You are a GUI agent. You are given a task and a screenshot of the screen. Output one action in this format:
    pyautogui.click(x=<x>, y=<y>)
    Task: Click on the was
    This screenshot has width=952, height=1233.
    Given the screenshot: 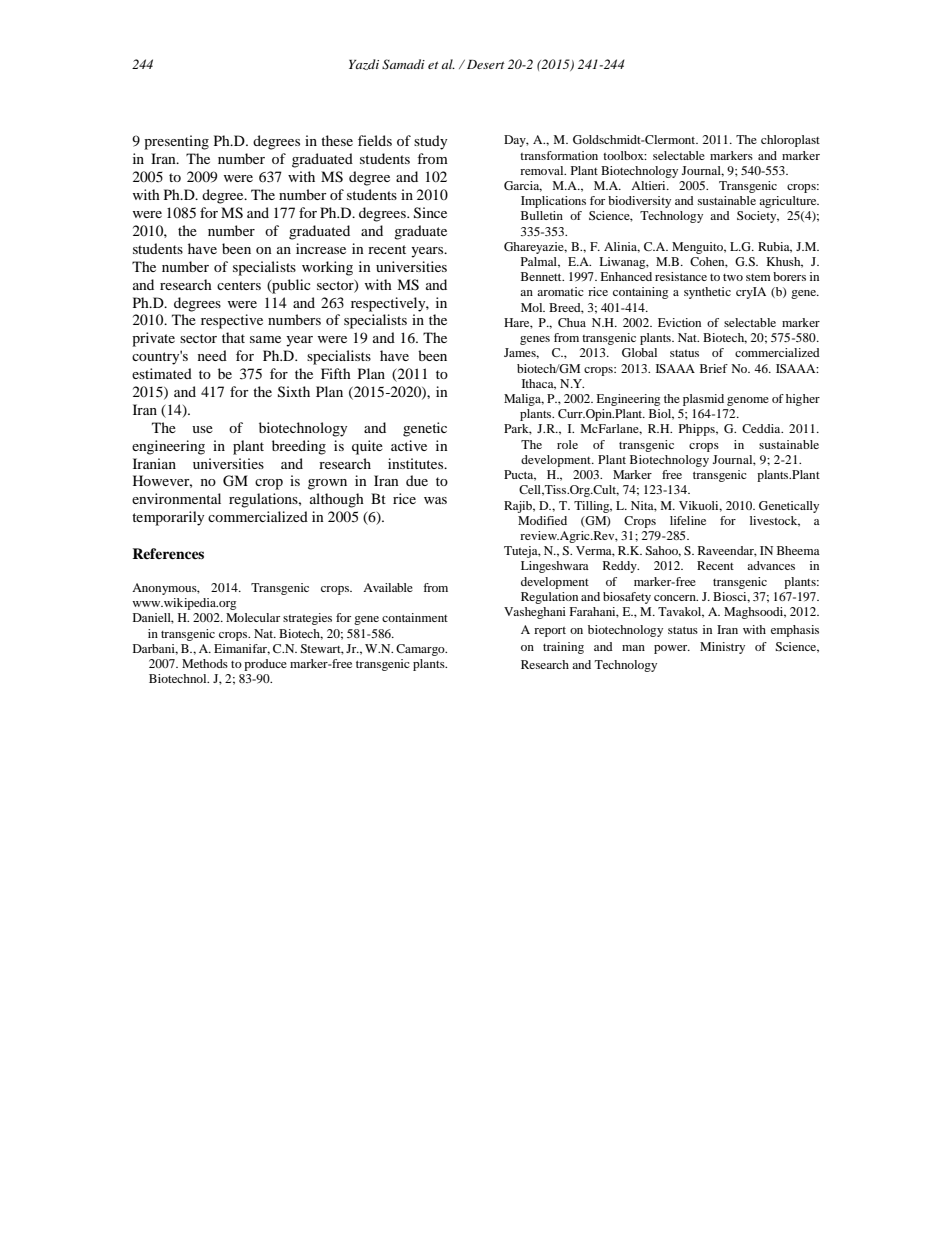 What is the action you would take?
    pyautogui.click(x=435, y=500)
